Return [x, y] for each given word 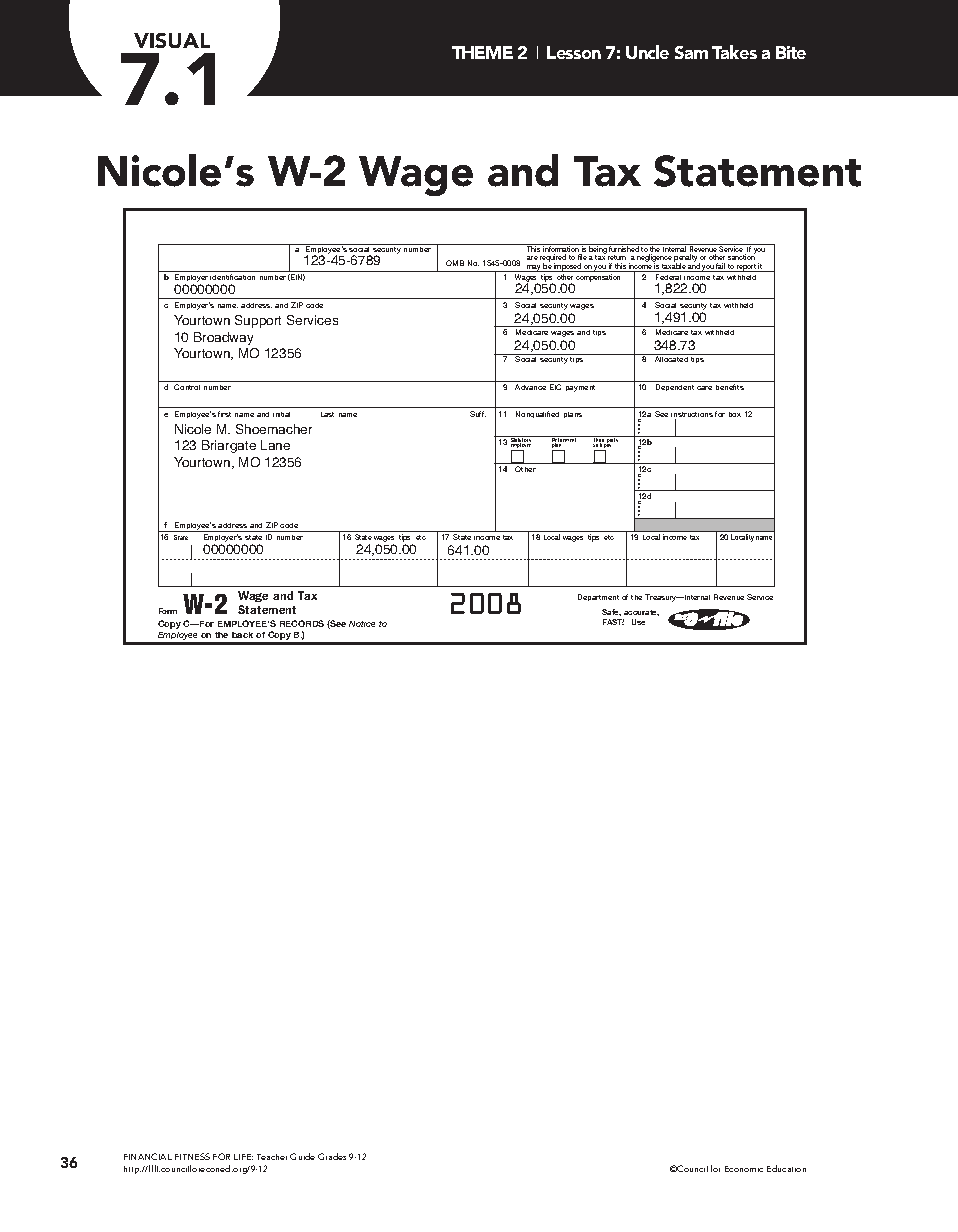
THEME [482, 52]
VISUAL [172, 40]
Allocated [671, 359]
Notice [362, 624]
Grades [332, 1156]
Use [638, 622]
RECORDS [302, 623]
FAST [613, 622]
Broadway [223, 338]
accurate [641, 613]
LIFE [243, 1157]
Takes [734, 52]
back [242, 635]
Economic [744, 1169]
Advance [530, 387]
